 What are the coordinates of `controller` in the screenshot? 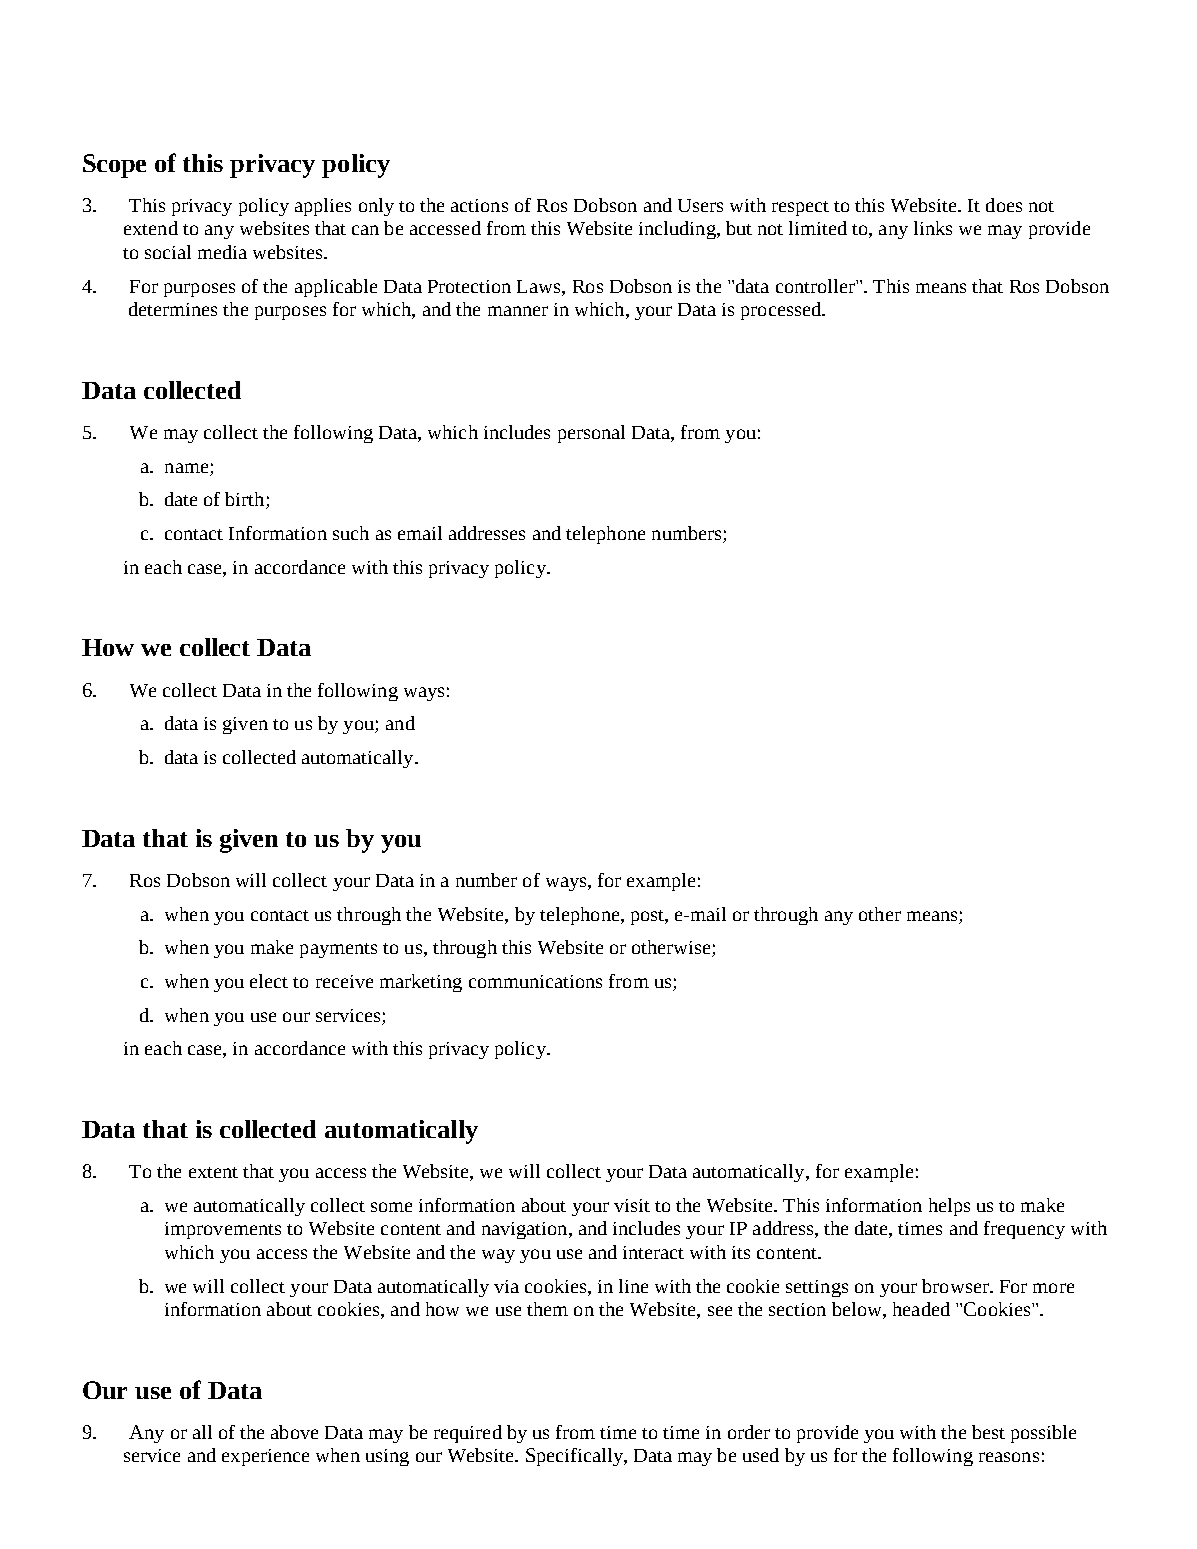 It's located at (816, 286).
